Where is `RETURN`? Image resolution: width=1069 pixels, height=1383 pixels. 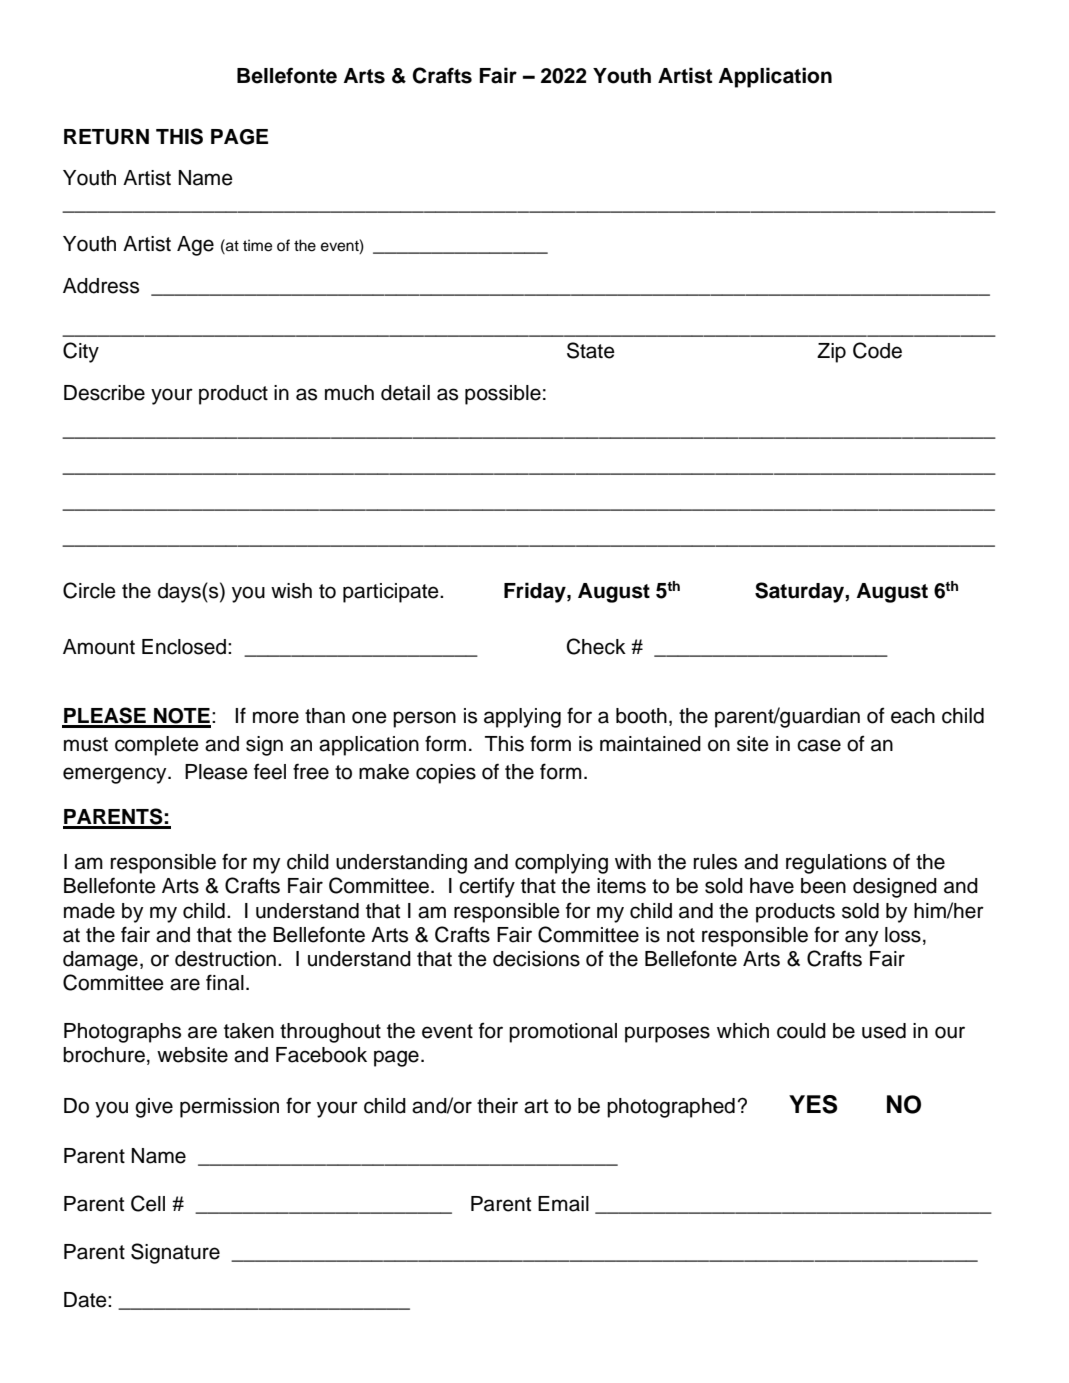 RETURN is located at coordinates (106, 137).
